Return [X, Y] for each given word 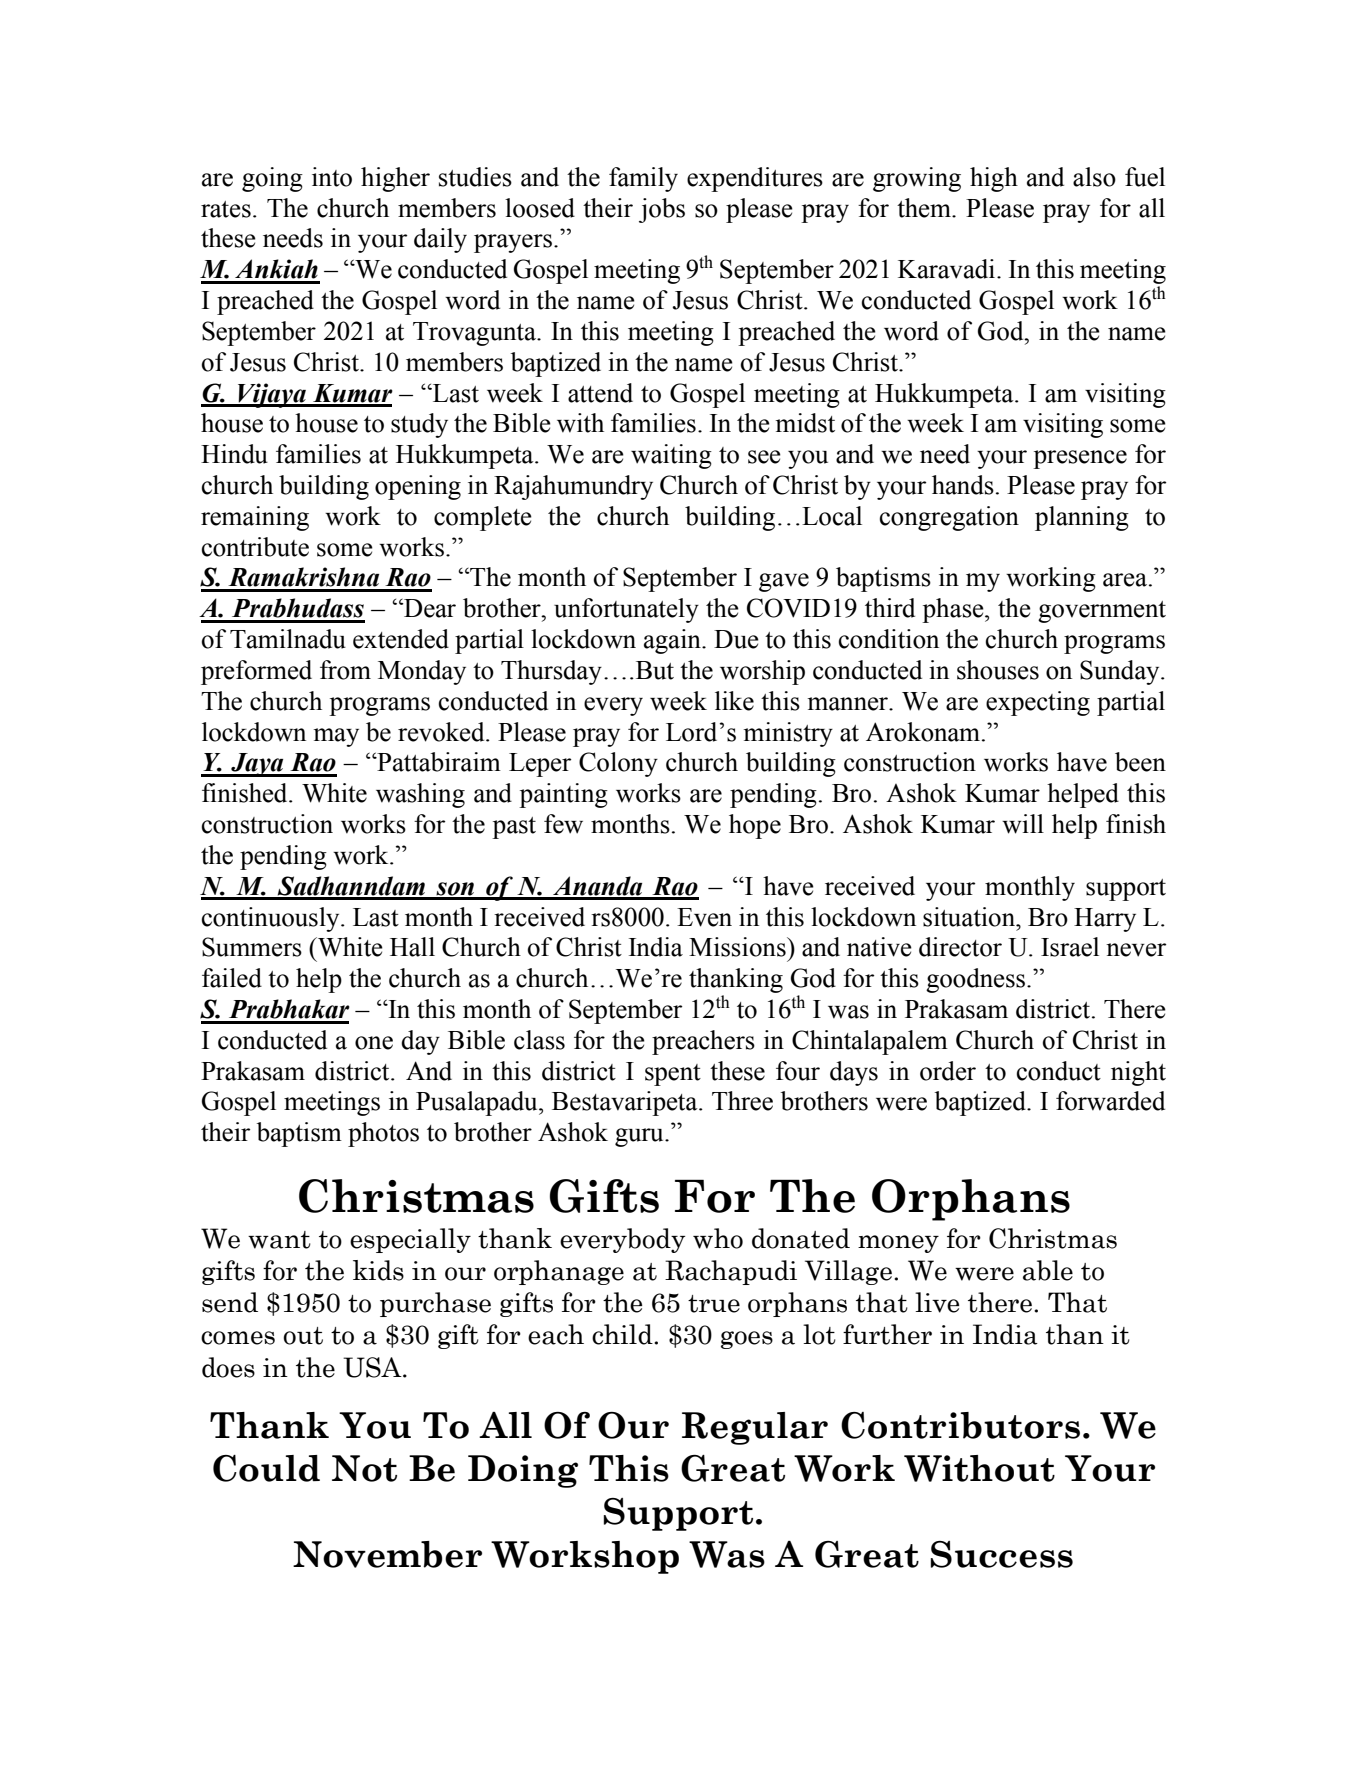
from [345, 670]
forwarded [1110, 1101]
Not [364, 1468]
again [673, 641]
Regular [755, 1428]
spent [673, 1075]
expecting [1038, 703]
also [1094, 177]
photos [383, 1134]
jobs [662, 210]
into [332, 177]
